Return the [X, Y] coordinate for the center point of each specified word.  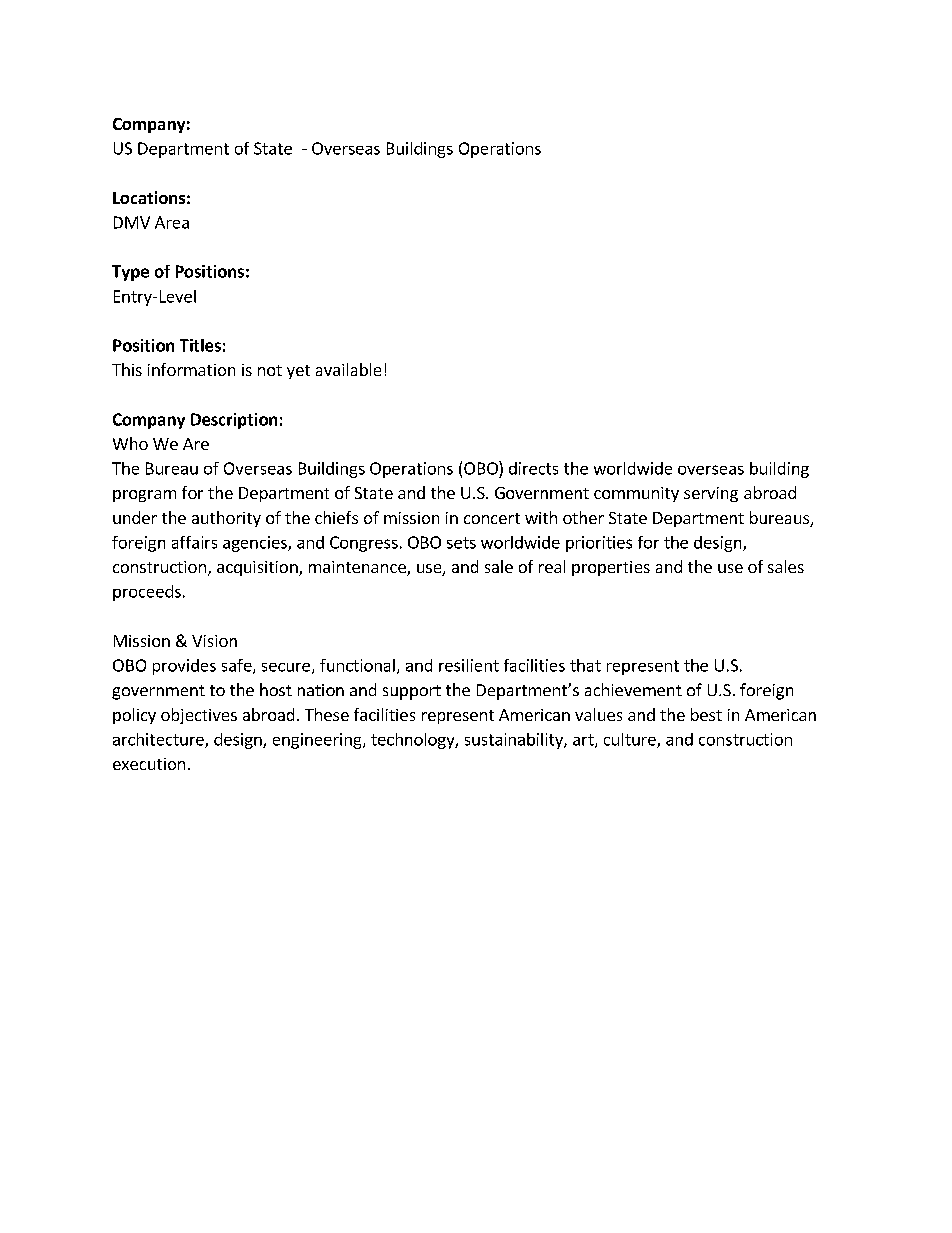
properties [611, 568]
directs [533, 468]
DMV [132, 222]
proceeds [147, 593]
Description [234, 421]
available [348, 369]
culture [631, 740]
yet [298, 372]
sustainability [515, 741]
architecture [159, 740]
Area [172, 222]
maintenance [358, 568]
